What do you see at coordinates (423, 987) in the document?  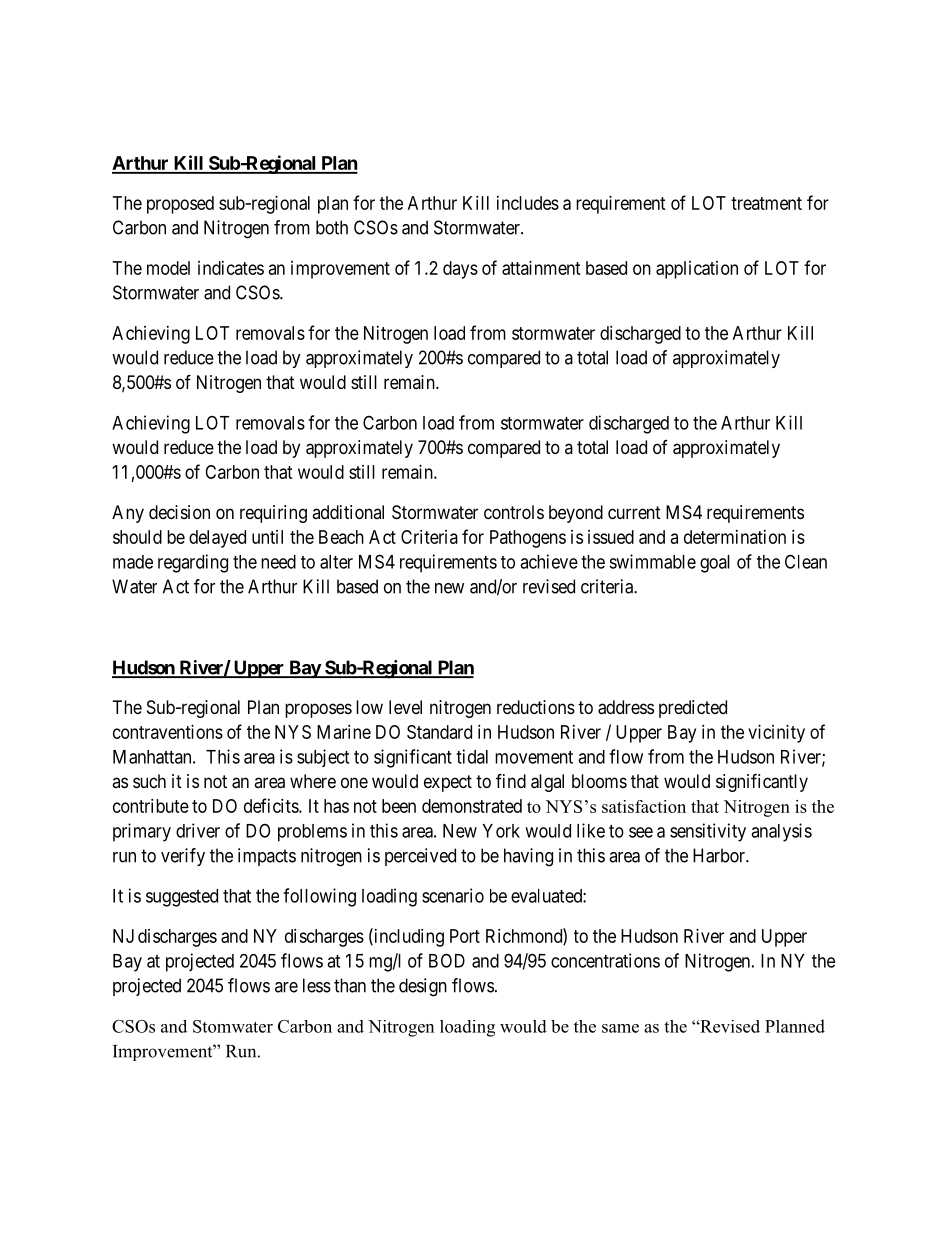 I see `design` at bounding box center [423, 987].
